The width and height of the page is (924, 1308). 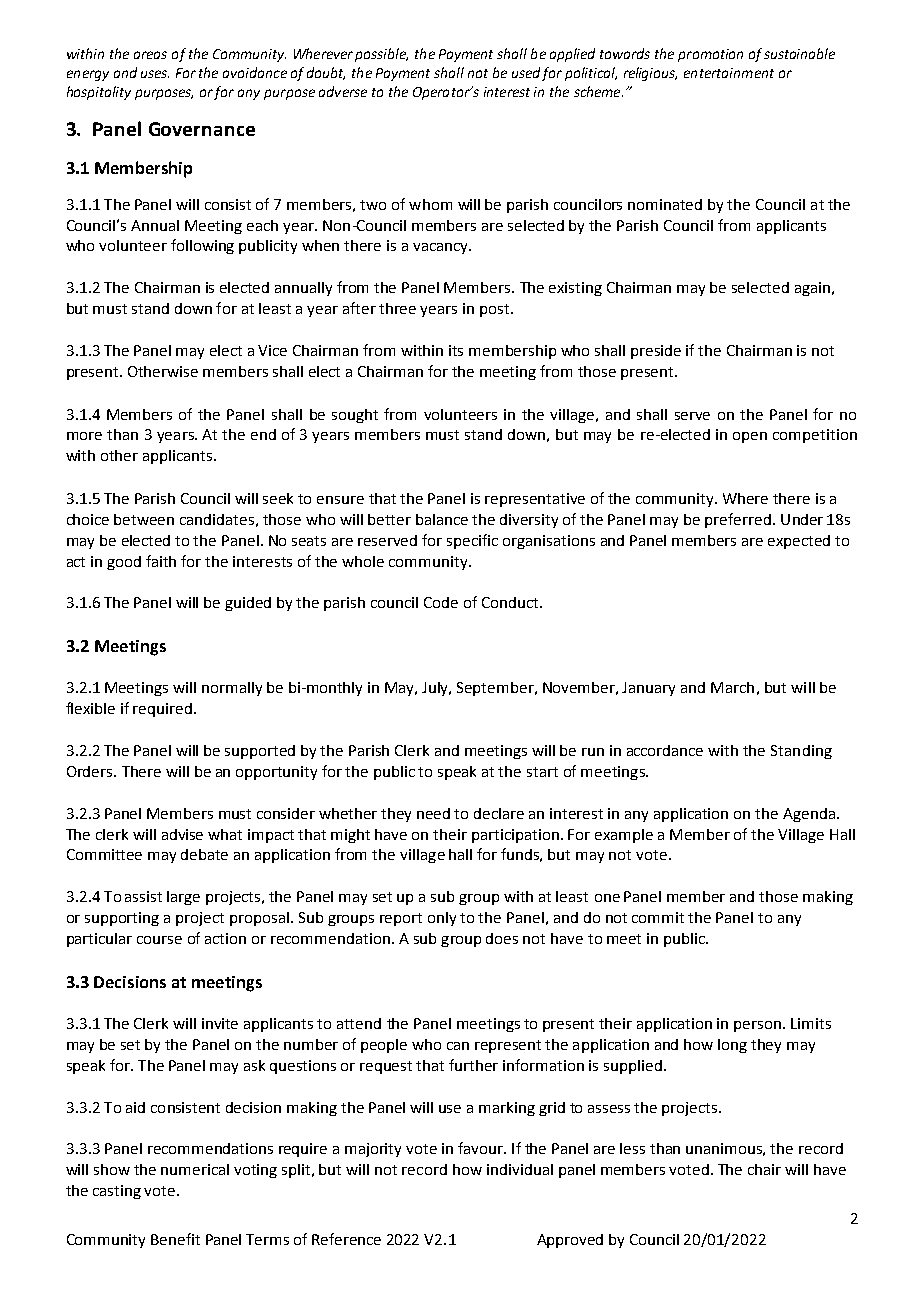 I want to click on entertainment, so click(x=729, y=73).
